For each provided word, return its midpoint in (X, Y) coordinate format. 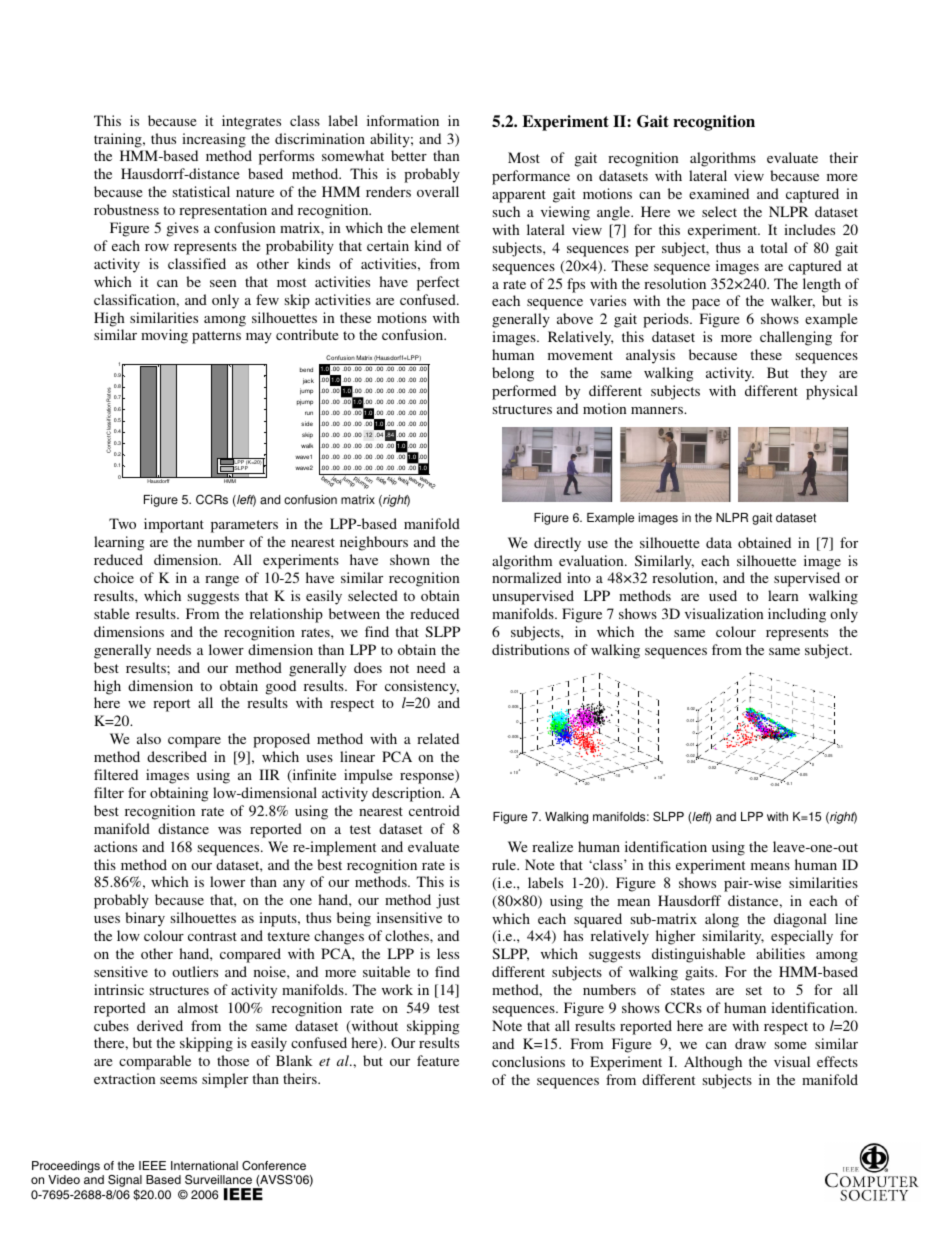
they (814, 374)
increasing (214, 140)
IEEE (152, 1165)
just (448, 901)
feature (438, 1060)
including (797, 615)
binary (145, 919)
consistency (422, 687)
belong (513, 374)
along (722, 920)
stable (111, 613)
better (409, 155)
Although (713, 1063)
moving (164, 336)
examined (719, 193)
